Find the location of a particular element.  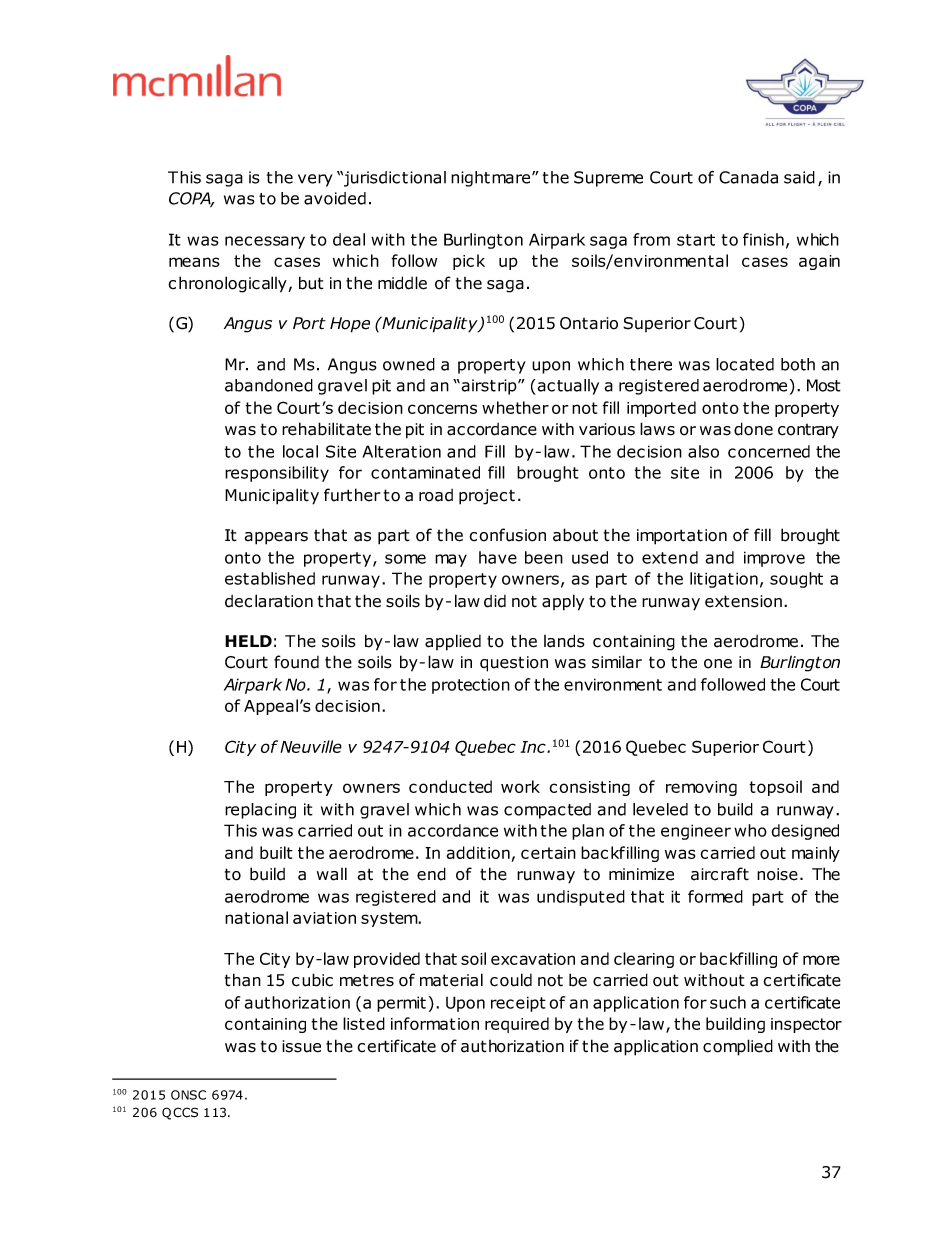

project is located at coordinates (487, 497).
